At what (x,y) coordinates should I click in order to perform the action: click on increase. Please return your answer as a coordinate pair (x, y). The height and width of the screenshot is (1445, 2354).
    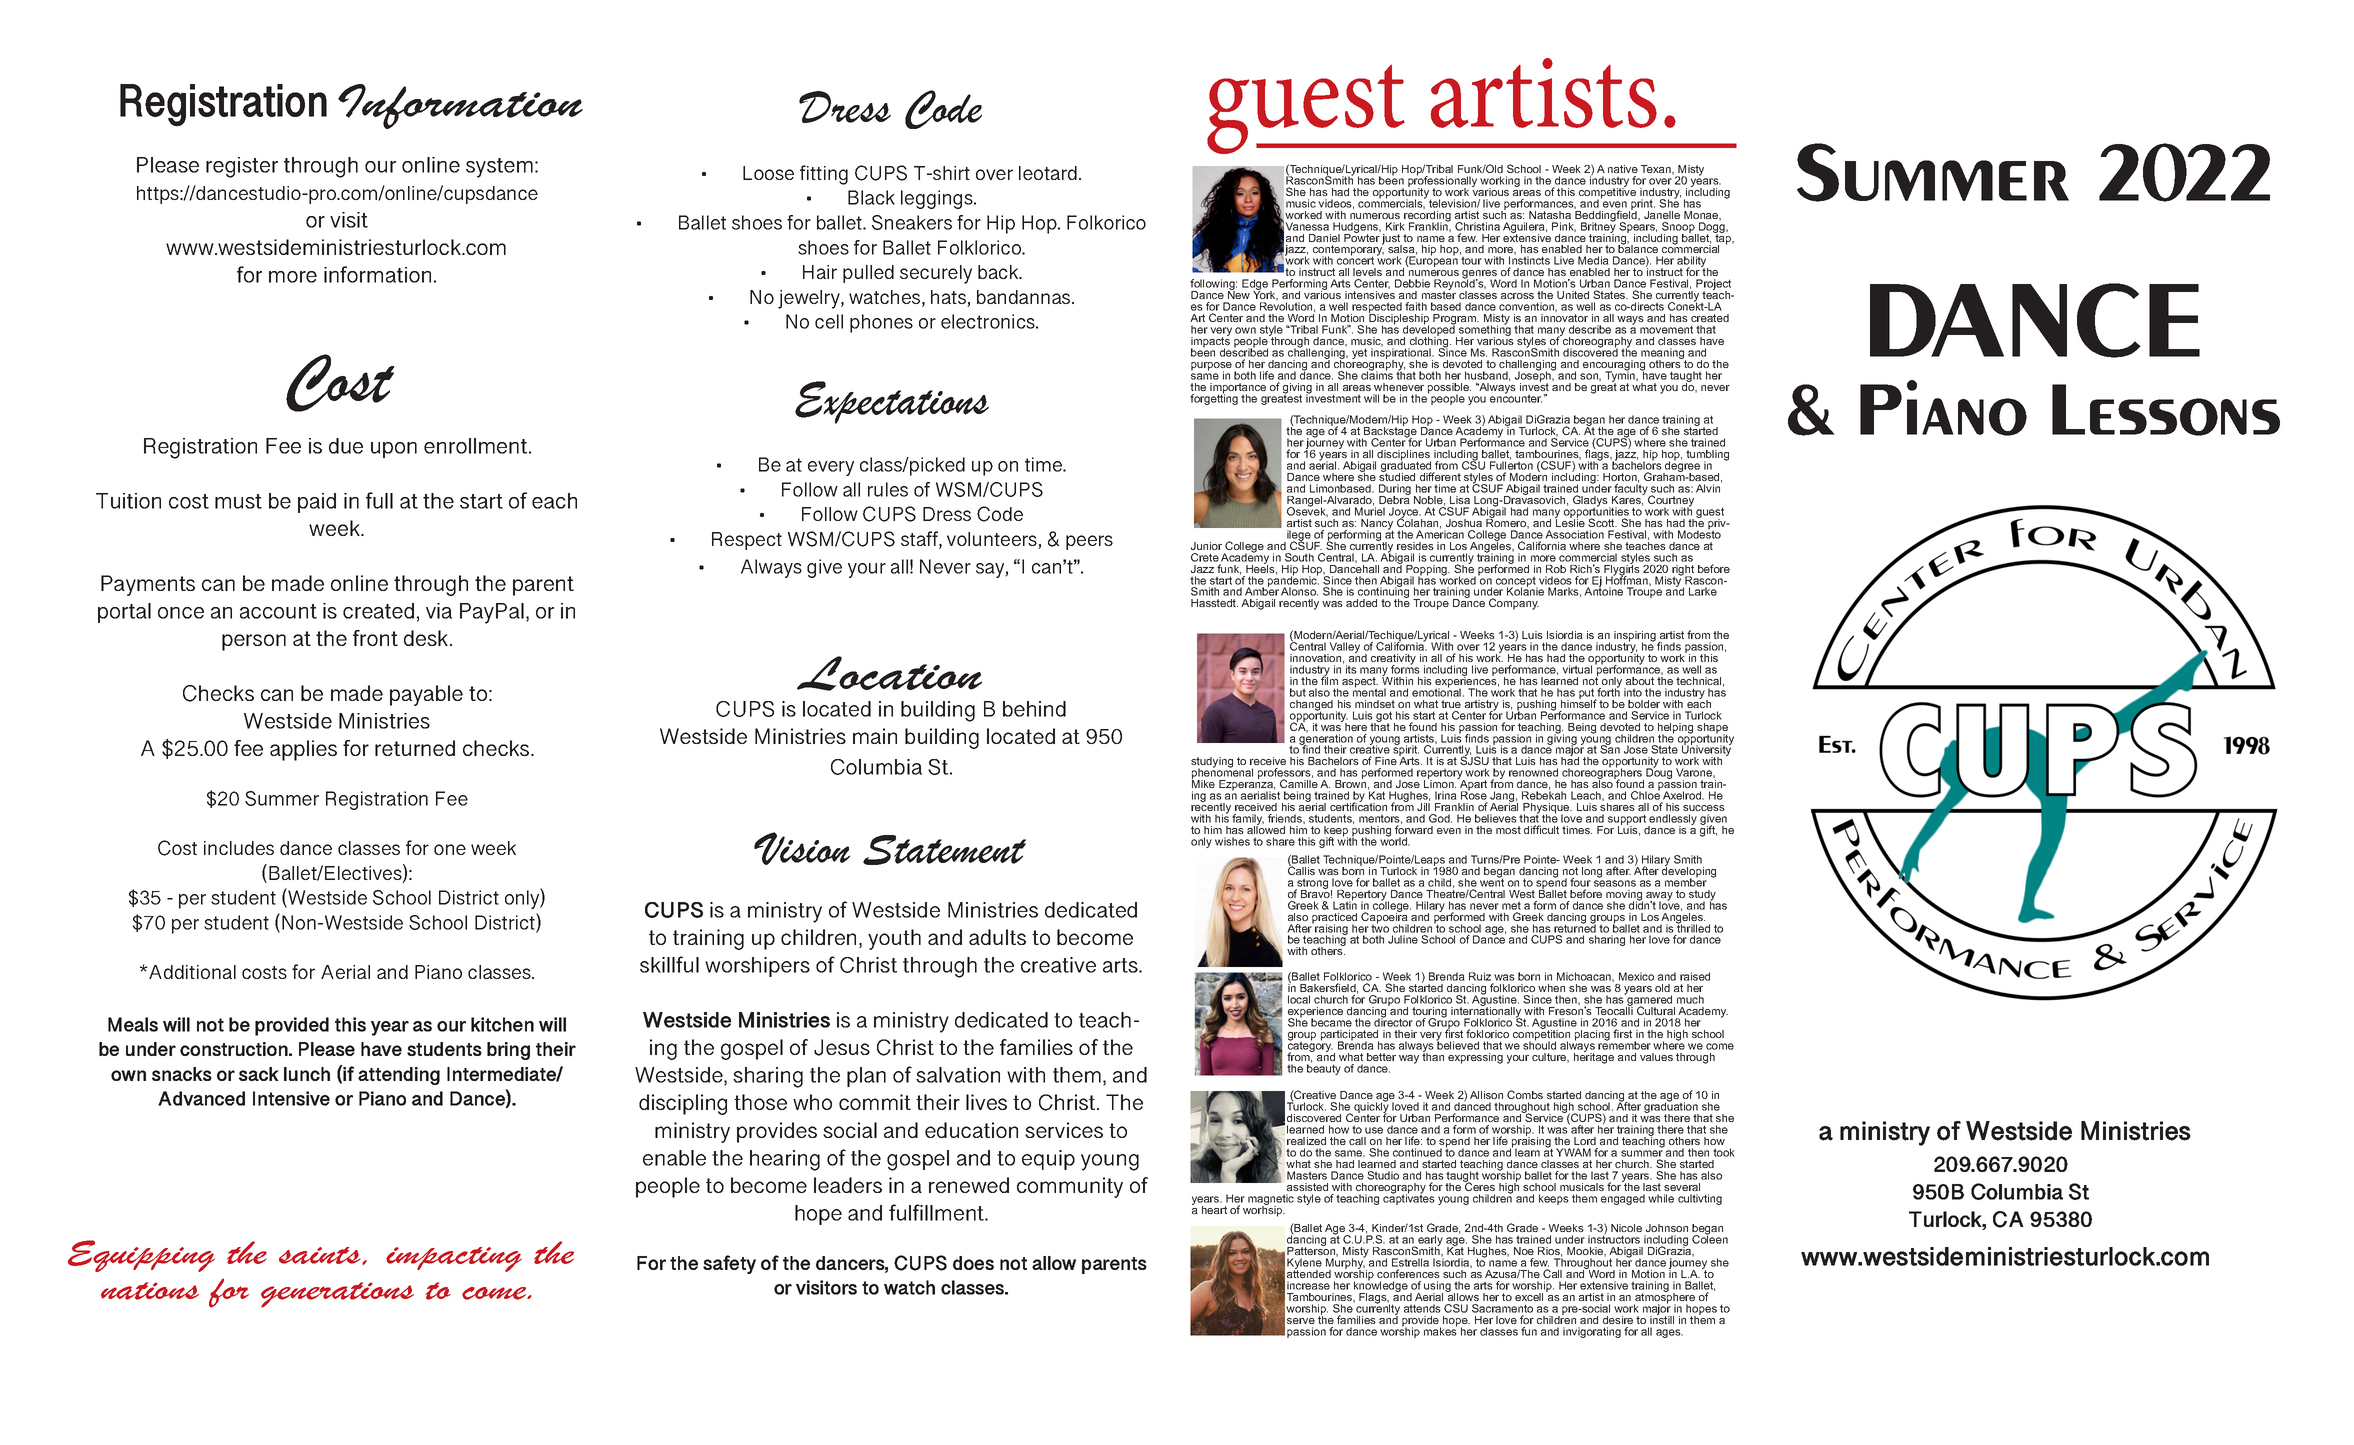
    Looking at the image, I should click on (1308, 1285).
